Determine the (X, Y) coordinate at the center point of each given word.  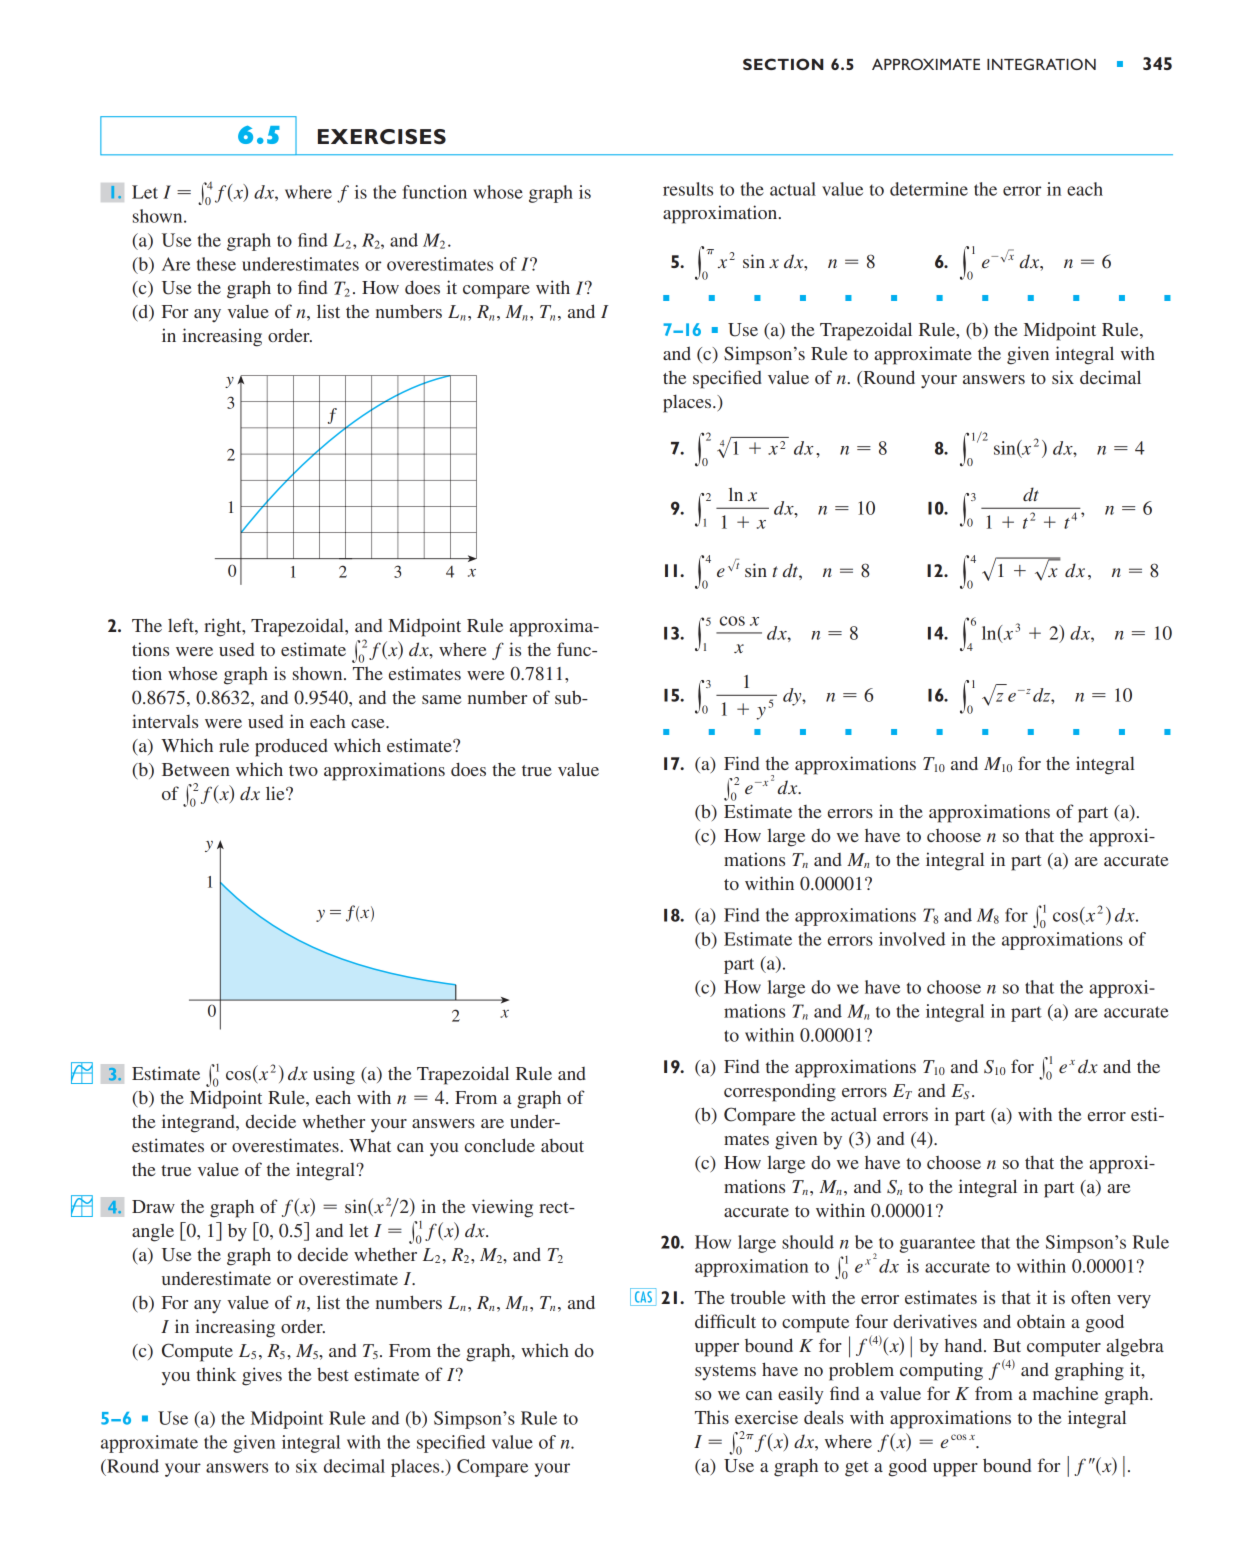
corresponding (780, 1092)
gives (262, 1376)
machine (1065, 1393)
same (442, 699)
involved (912, 939)
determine (929, 189)
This (712, 1417)
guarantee (937, 1245)
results (688, 189)
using (334, 1075)
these (216, 264)
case (369, 723)
